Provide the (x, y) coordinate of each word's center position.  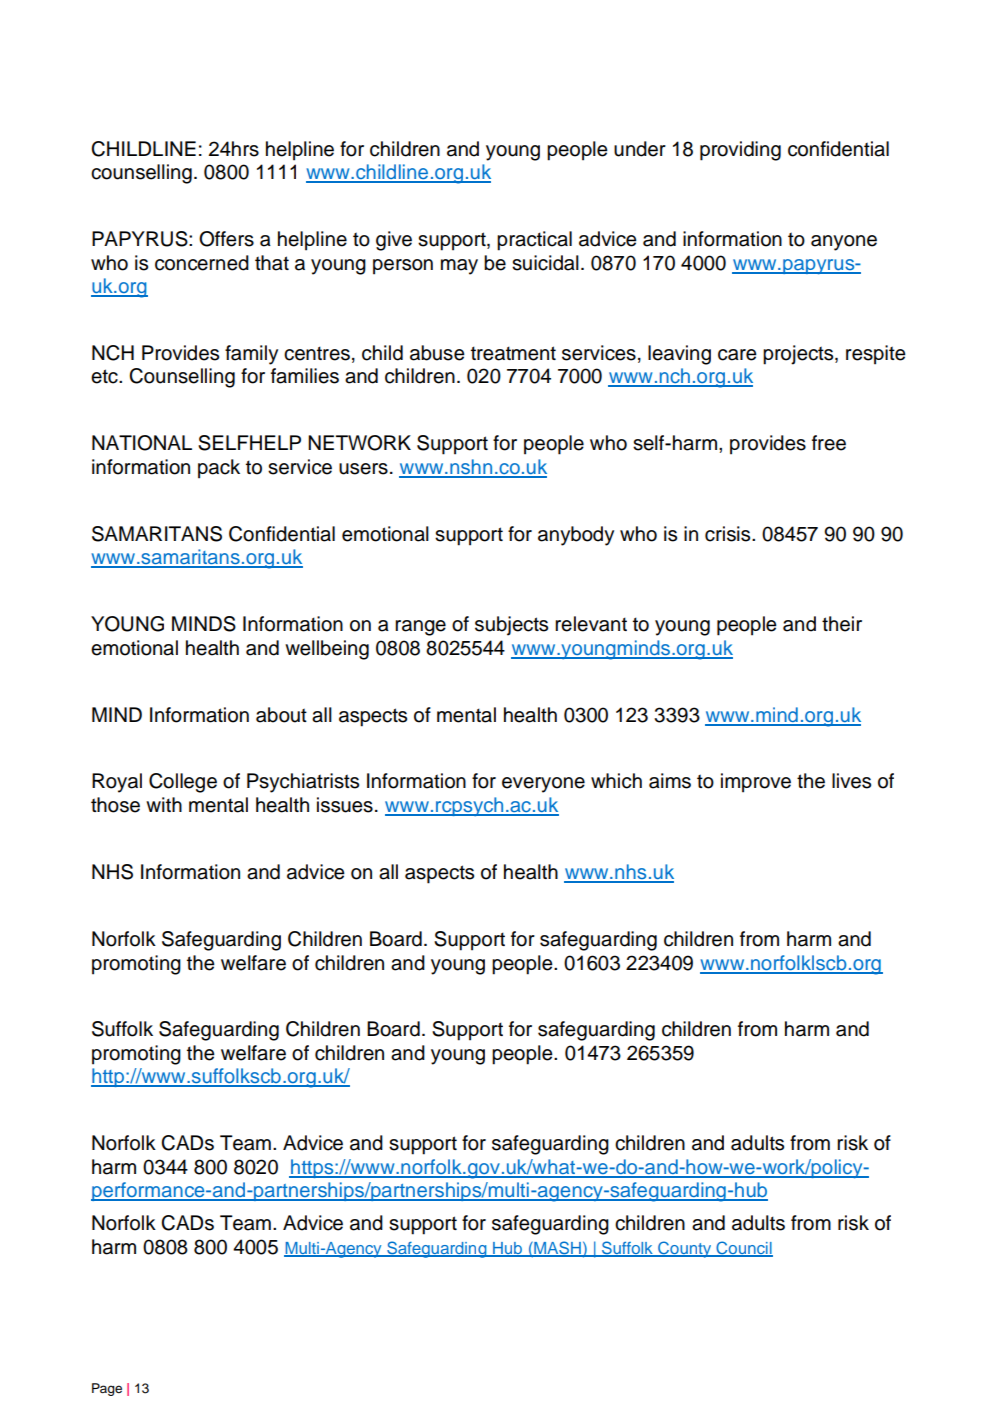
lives (851, 781)
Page (107, 1389)
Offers (226, 239)
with (164, 804)
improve (756, 783)
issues (345, 805)
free (829, 443)
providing (740, 151)
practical (534, 241)
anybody (576, 536)
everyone (543, 785)
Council (743, 1249)
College (183, 783)
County (685, 1249)
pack (219, 469)
